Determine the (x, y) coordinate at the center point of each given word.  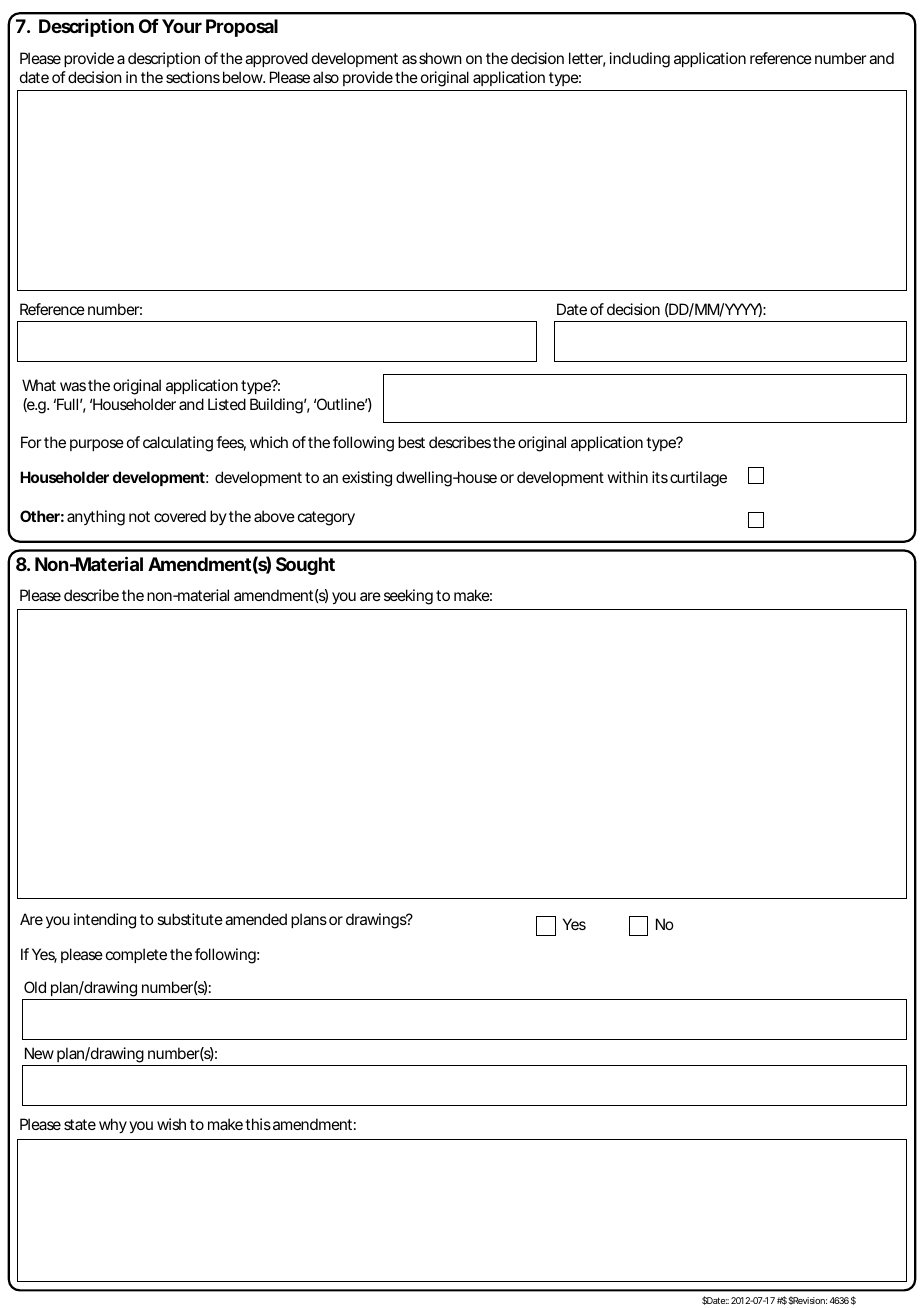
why (113, 1126)
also (326, 77)
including (640, 60)
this (258, 1124)
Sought (305, 566)
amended (256, 919)
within (627, 477)
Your (182, 26)
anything (96, 518)
